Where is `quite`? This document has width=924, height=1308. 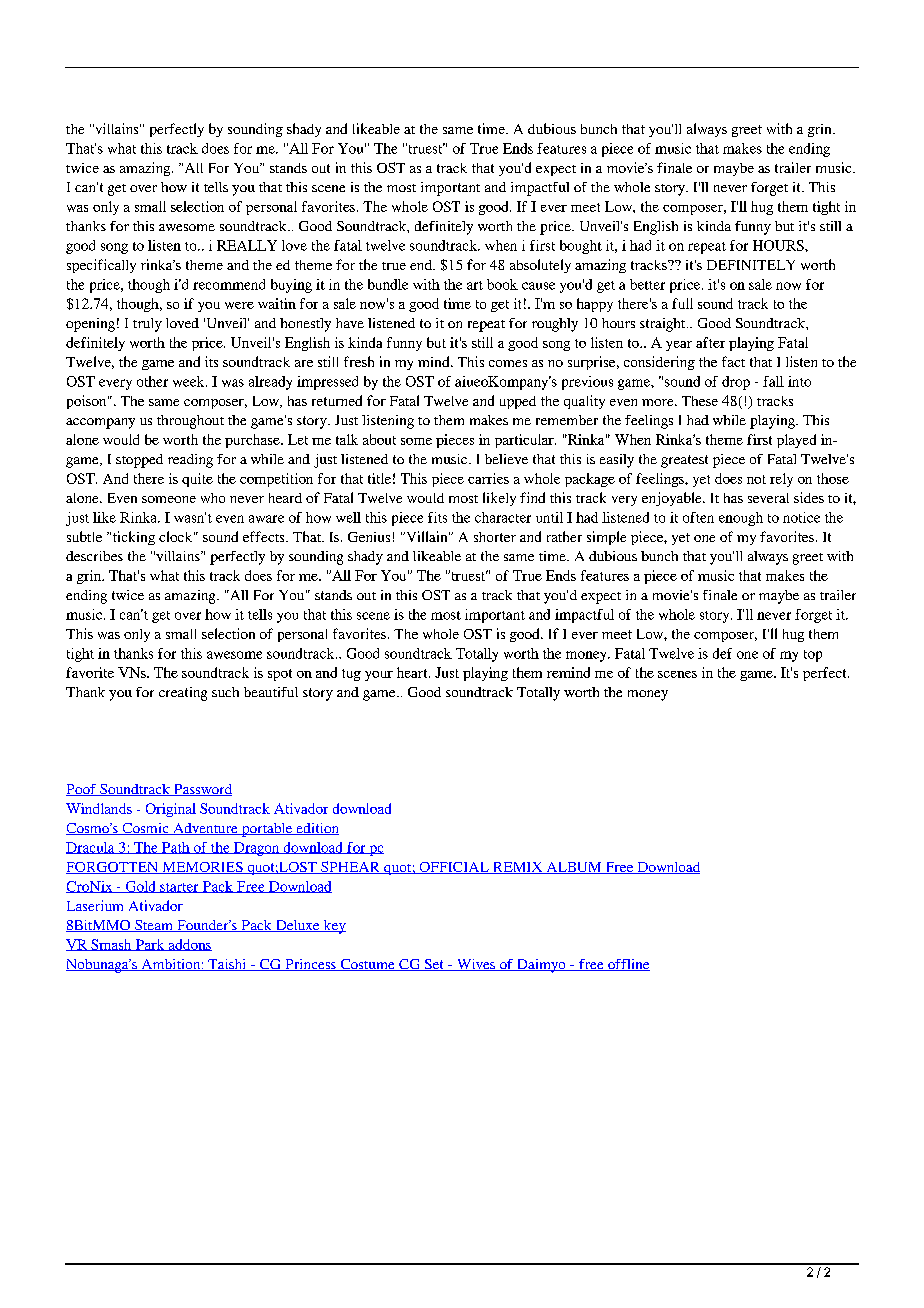 quite is located at coordinates (197, 480).
